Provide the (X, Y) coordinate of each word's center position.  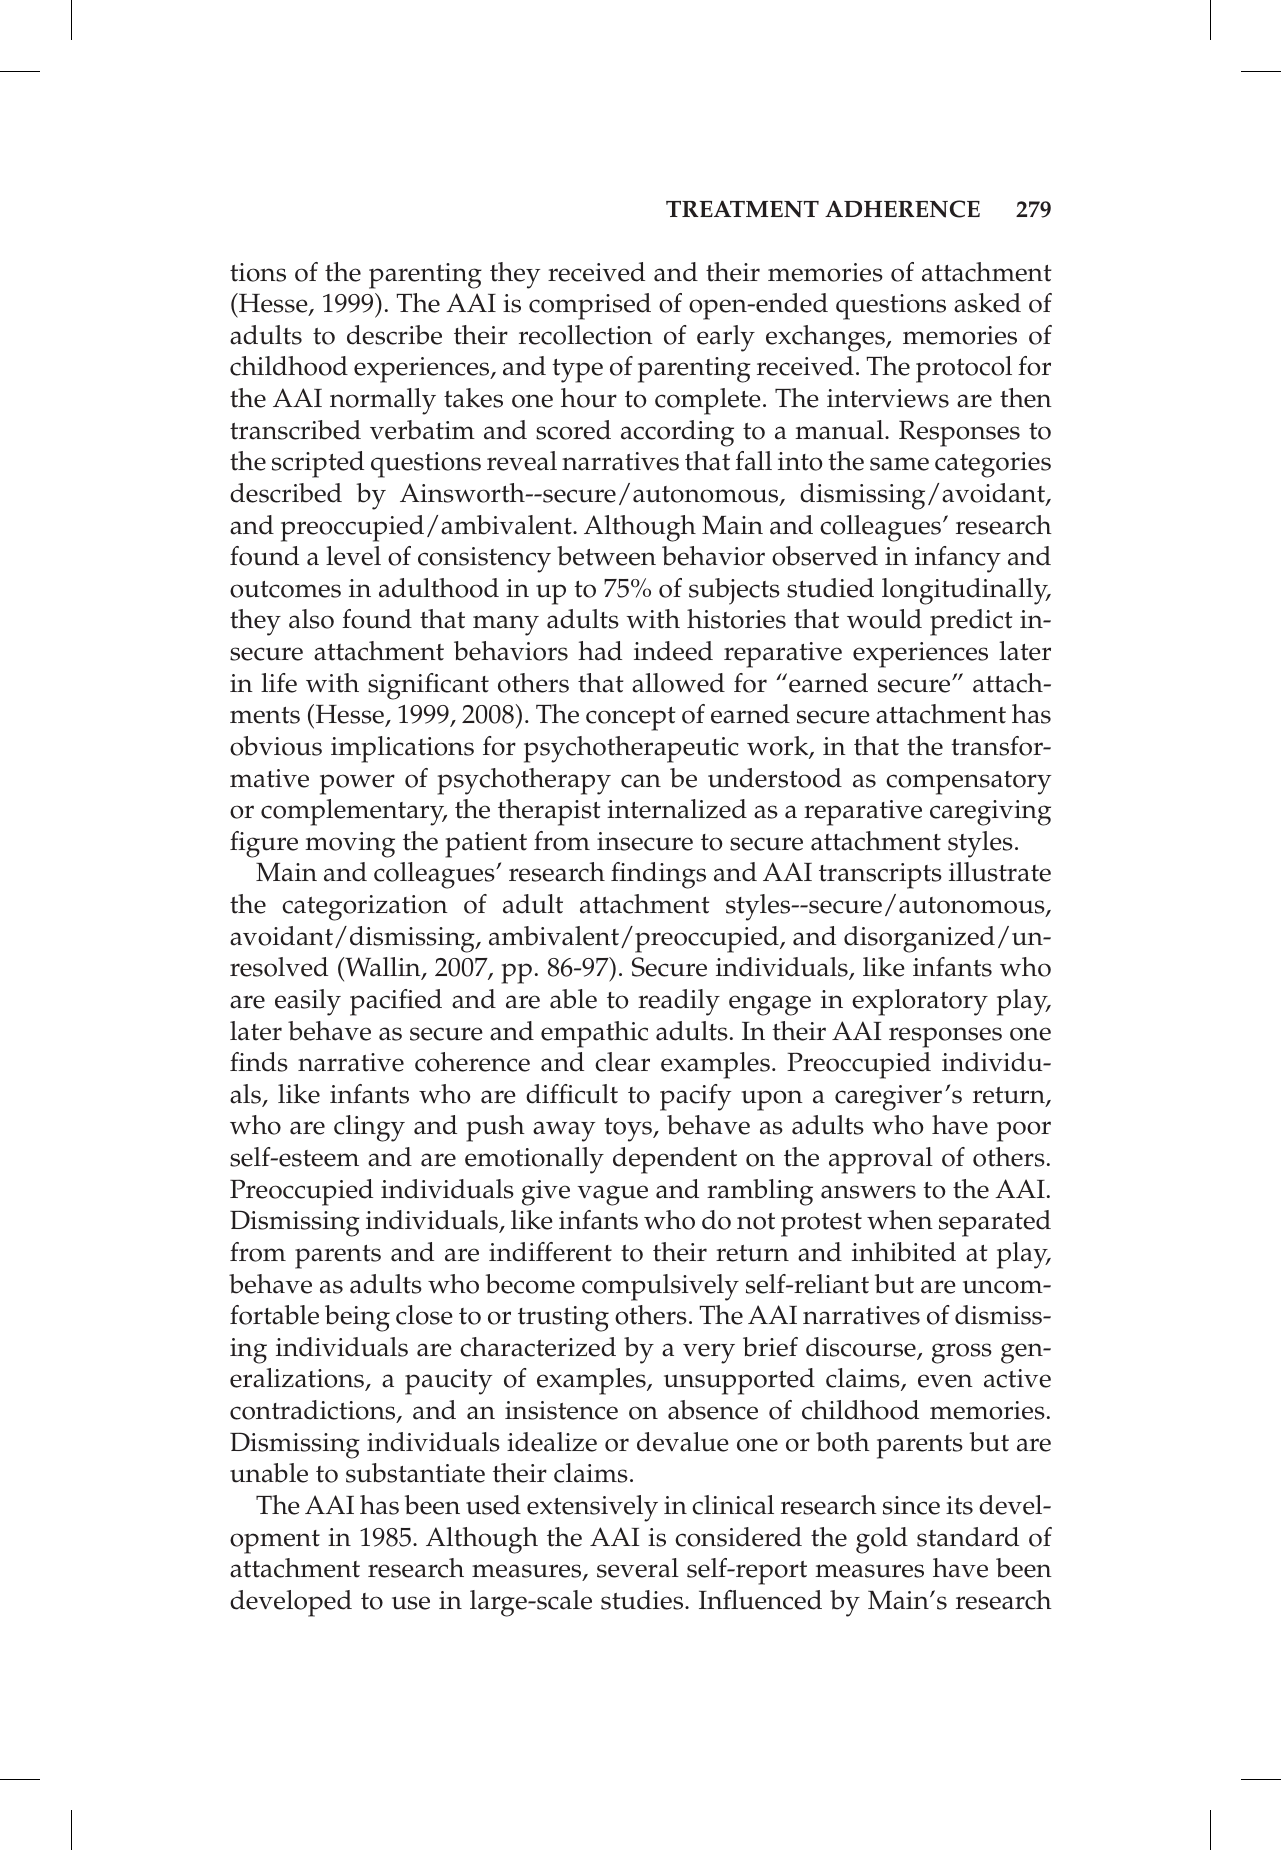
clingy (369, 1128)
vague (612, 1195)
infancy (958, 559)
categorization (365, 908)
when (900, 1220)
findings (658, 875)
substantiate (415, 1473)
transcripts (880, 876)
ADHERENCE (902, 209)
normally (383, 401)
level (353, 556)
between (606, 556)
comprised (590, 306)
